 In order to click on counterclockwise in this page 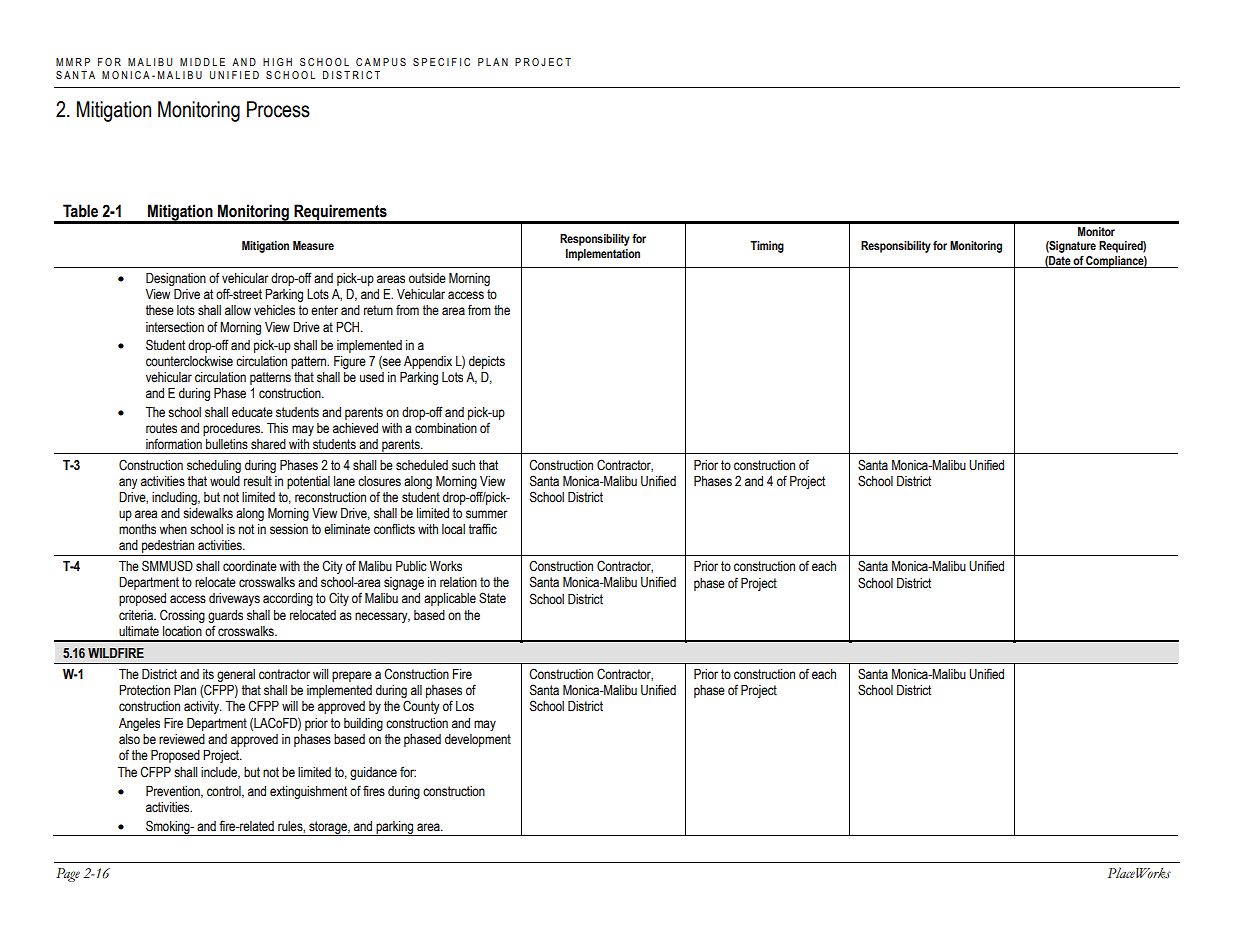, I will do `click(189, 361)`.
